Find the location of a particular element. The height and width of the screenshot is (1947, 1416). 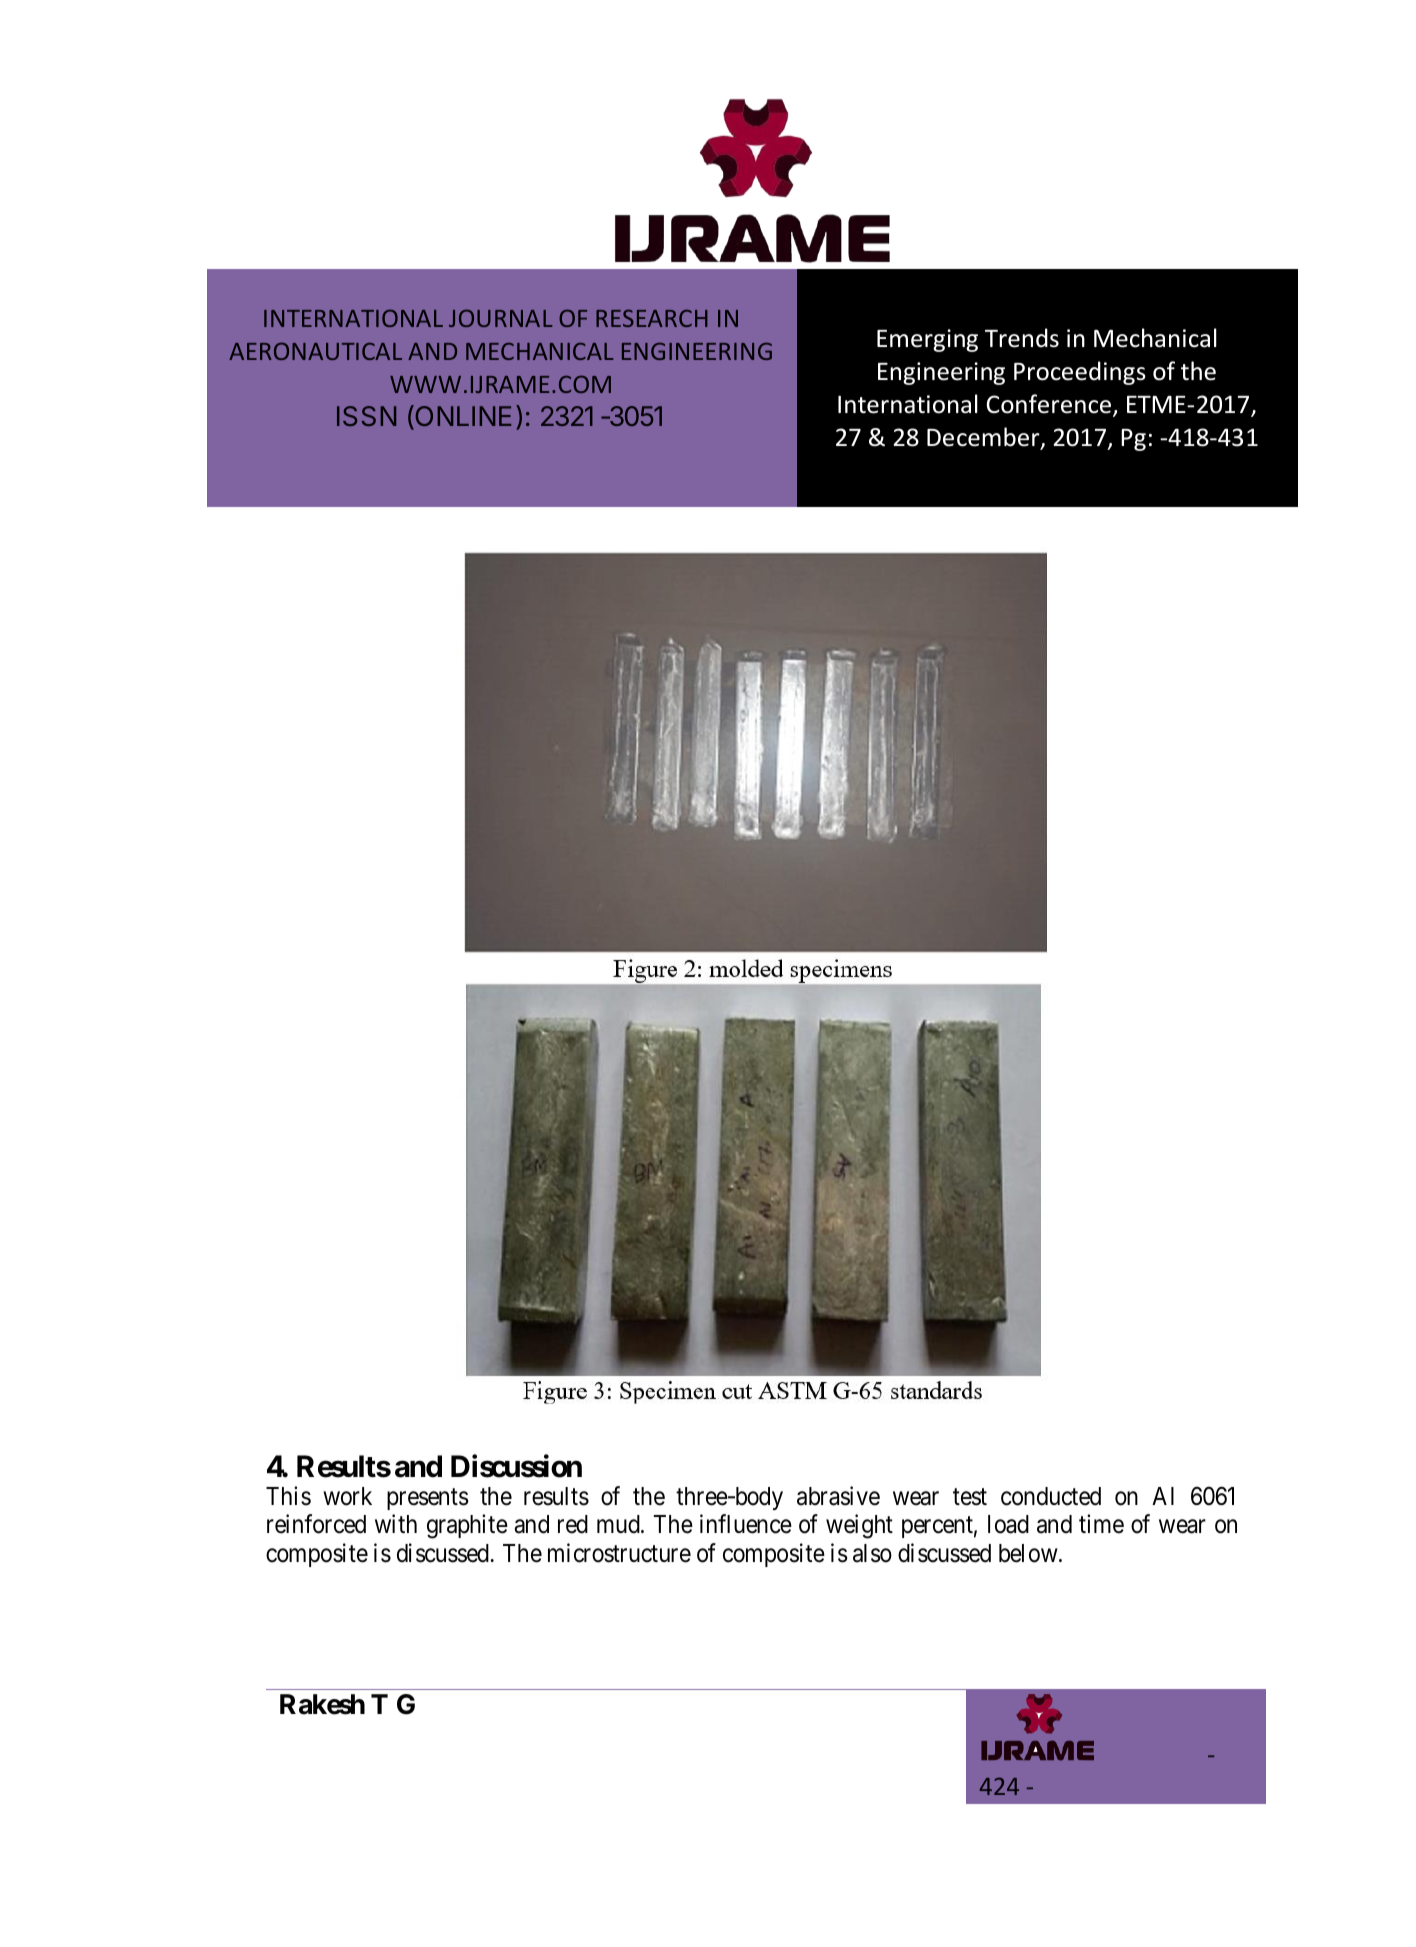

presents is located at coordinates (428, 1499).
